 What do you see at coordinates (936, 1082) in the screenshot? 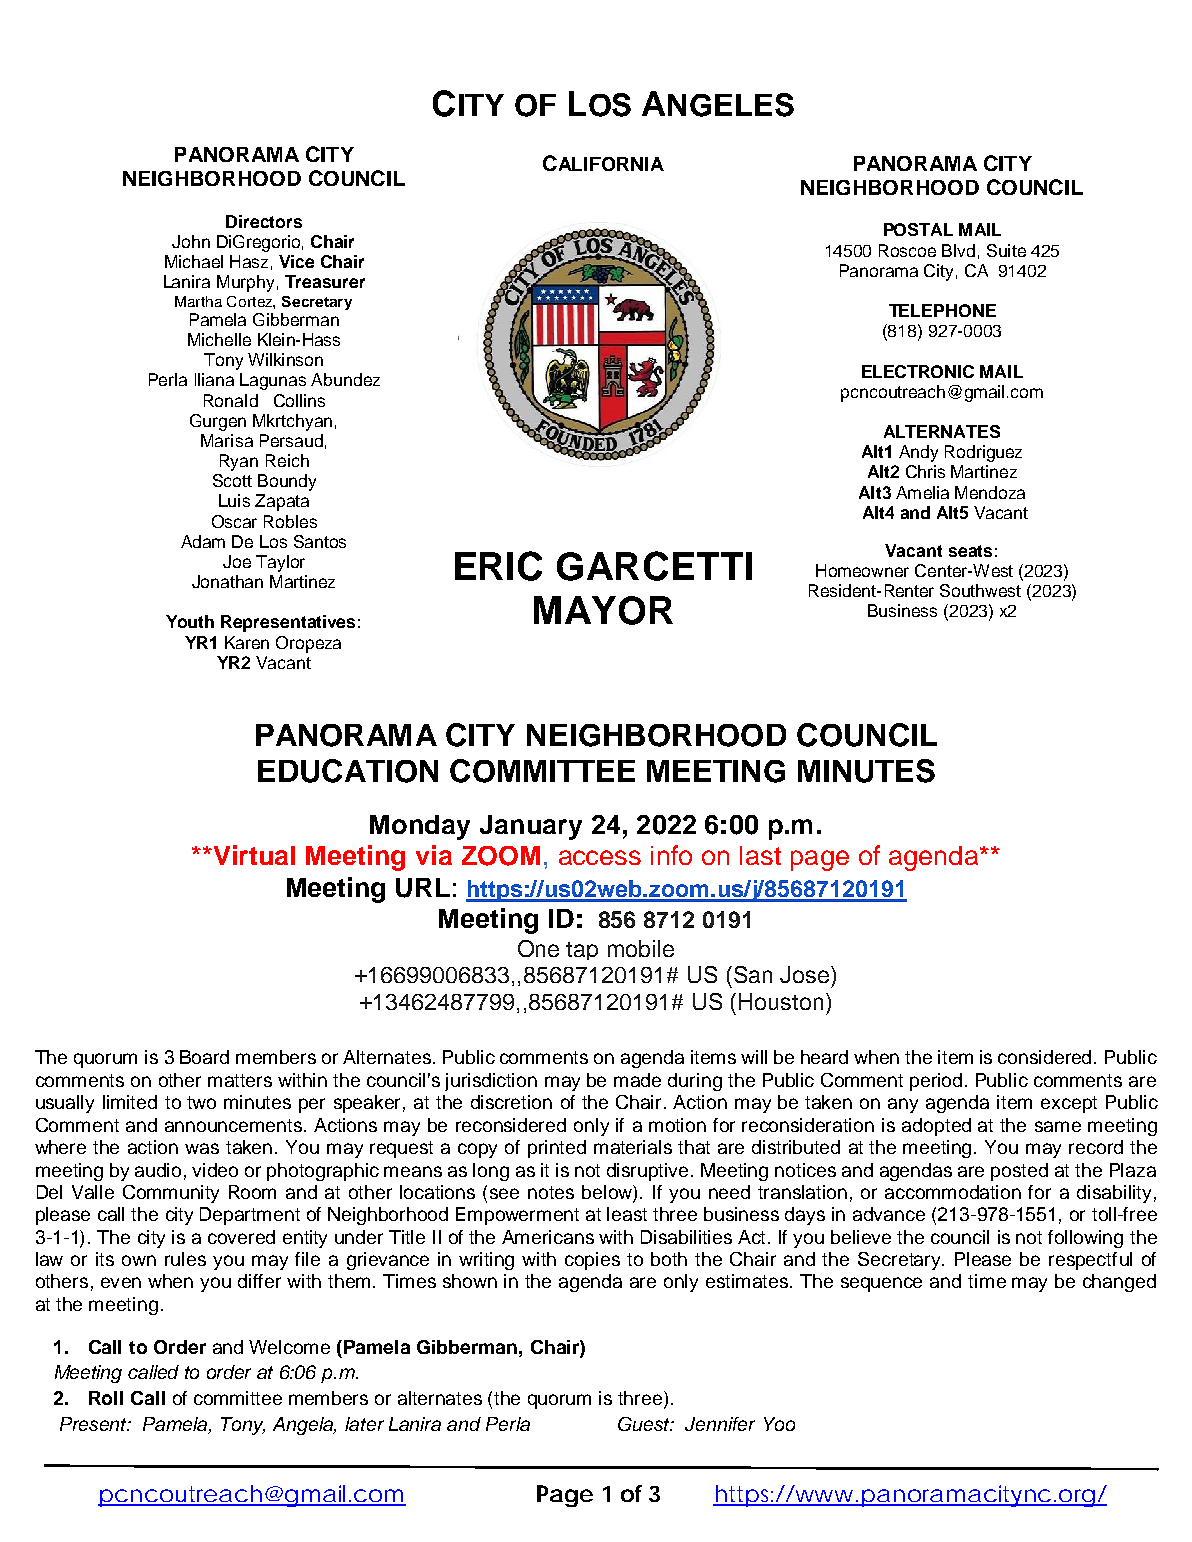
I see `period` at bounding box center [936, 1082].
